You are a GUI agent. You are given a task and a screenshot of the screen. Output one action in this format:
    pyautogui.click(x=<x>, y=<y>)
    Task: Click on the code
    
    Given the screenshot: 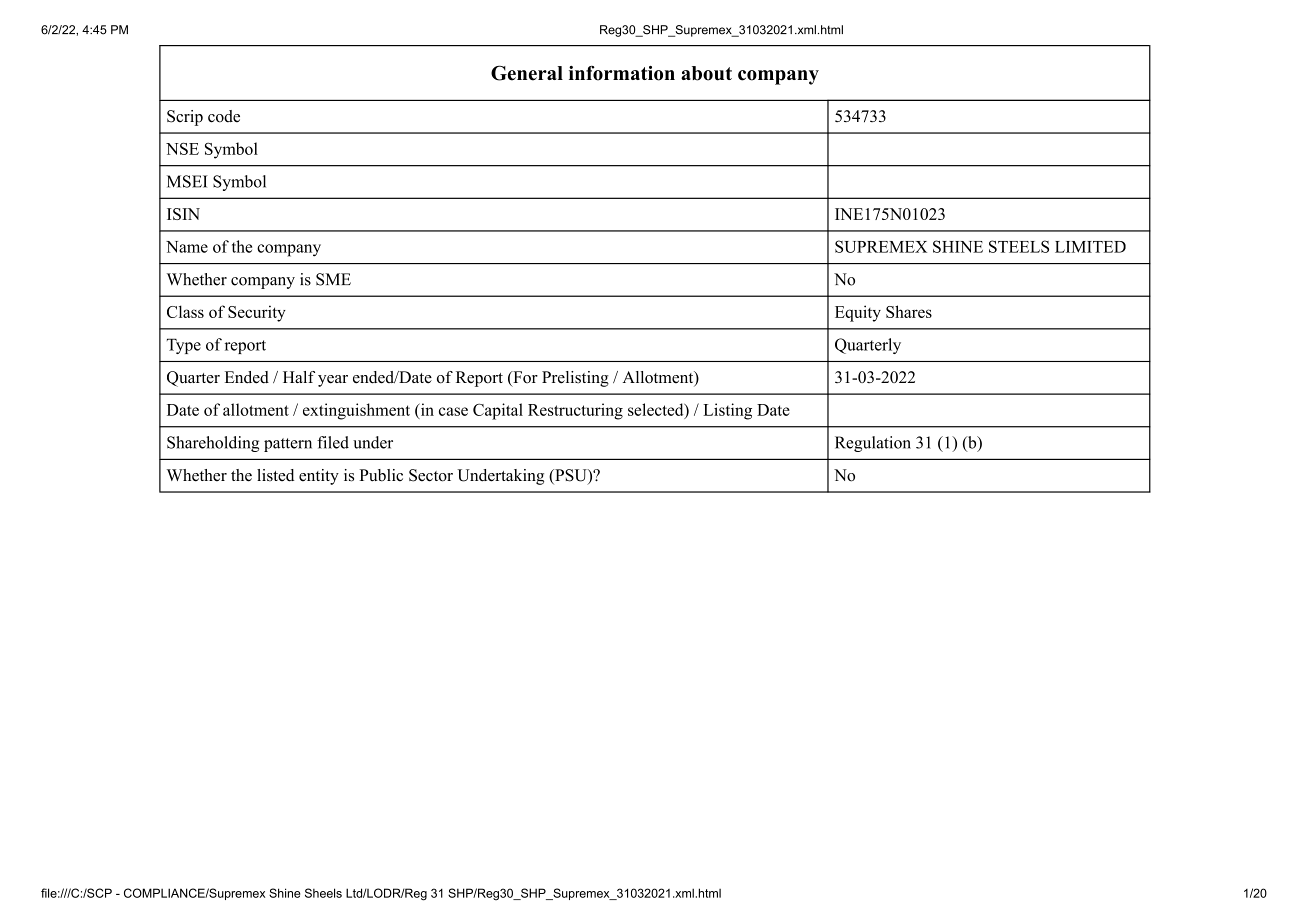 What is the action you would take?
    pyautogui.click(x=224, y=116)
